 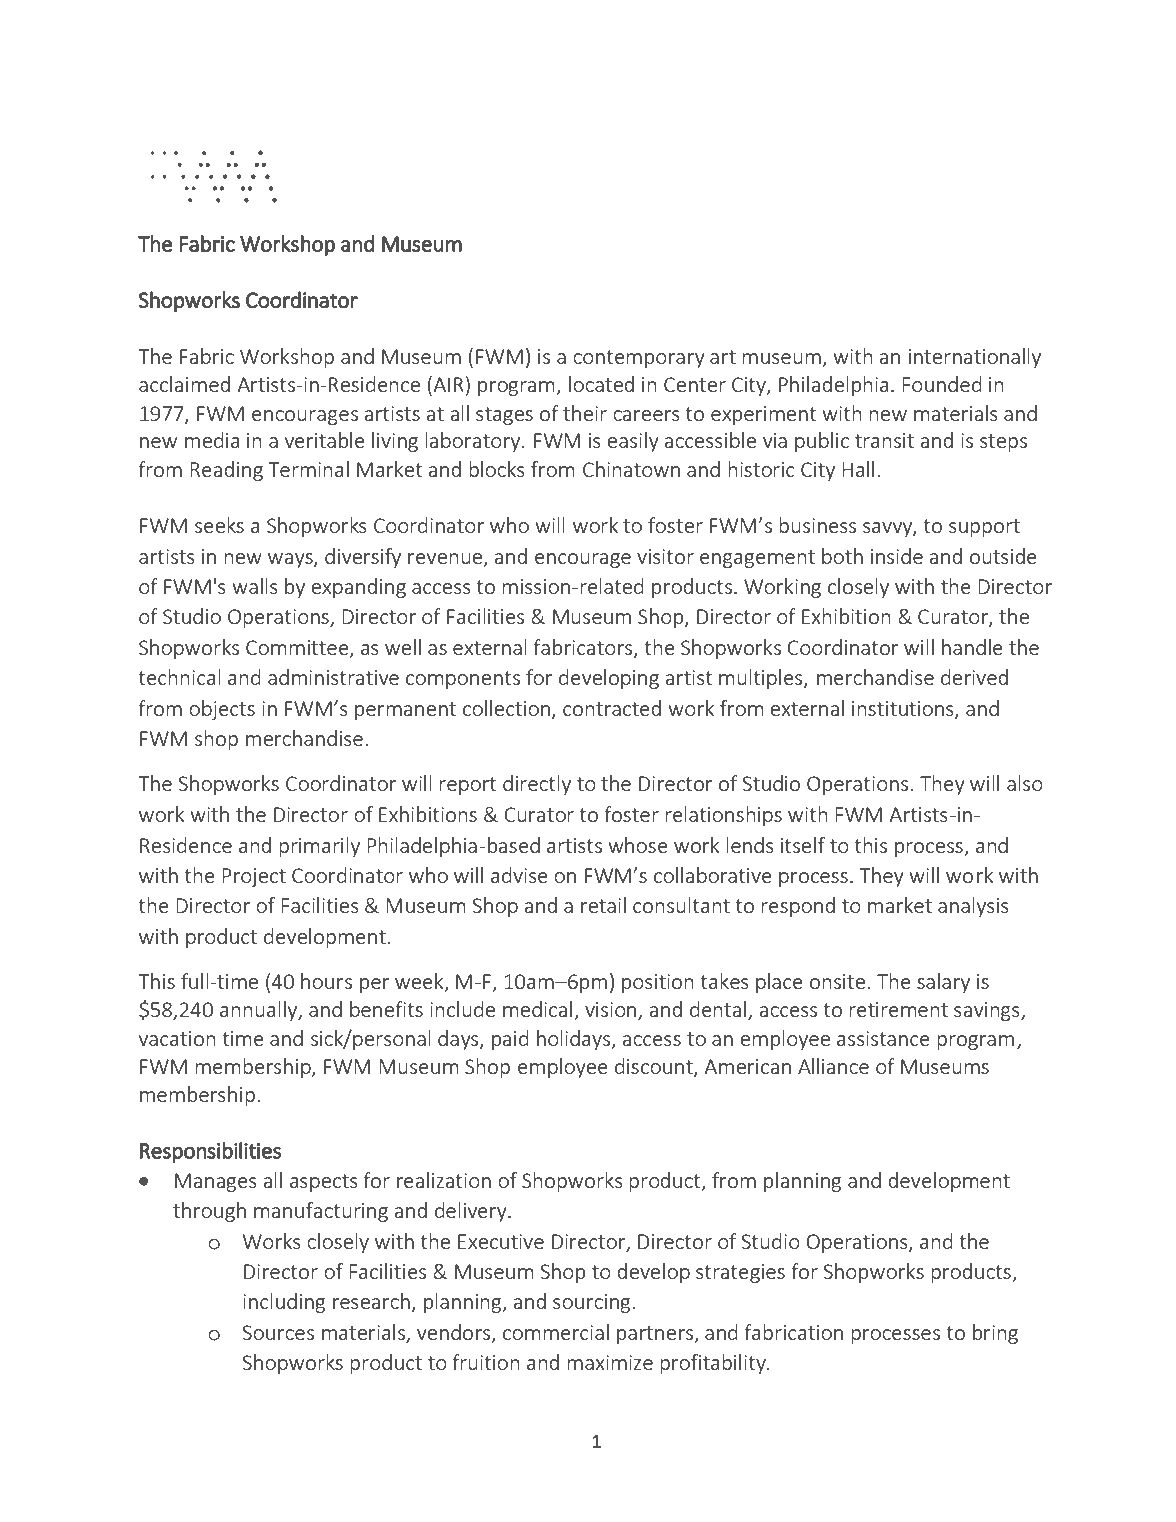 What do you see at coordinates (556, 1332) in the screenshot?
I see `commercial` at bounding box center [556, 1332].
